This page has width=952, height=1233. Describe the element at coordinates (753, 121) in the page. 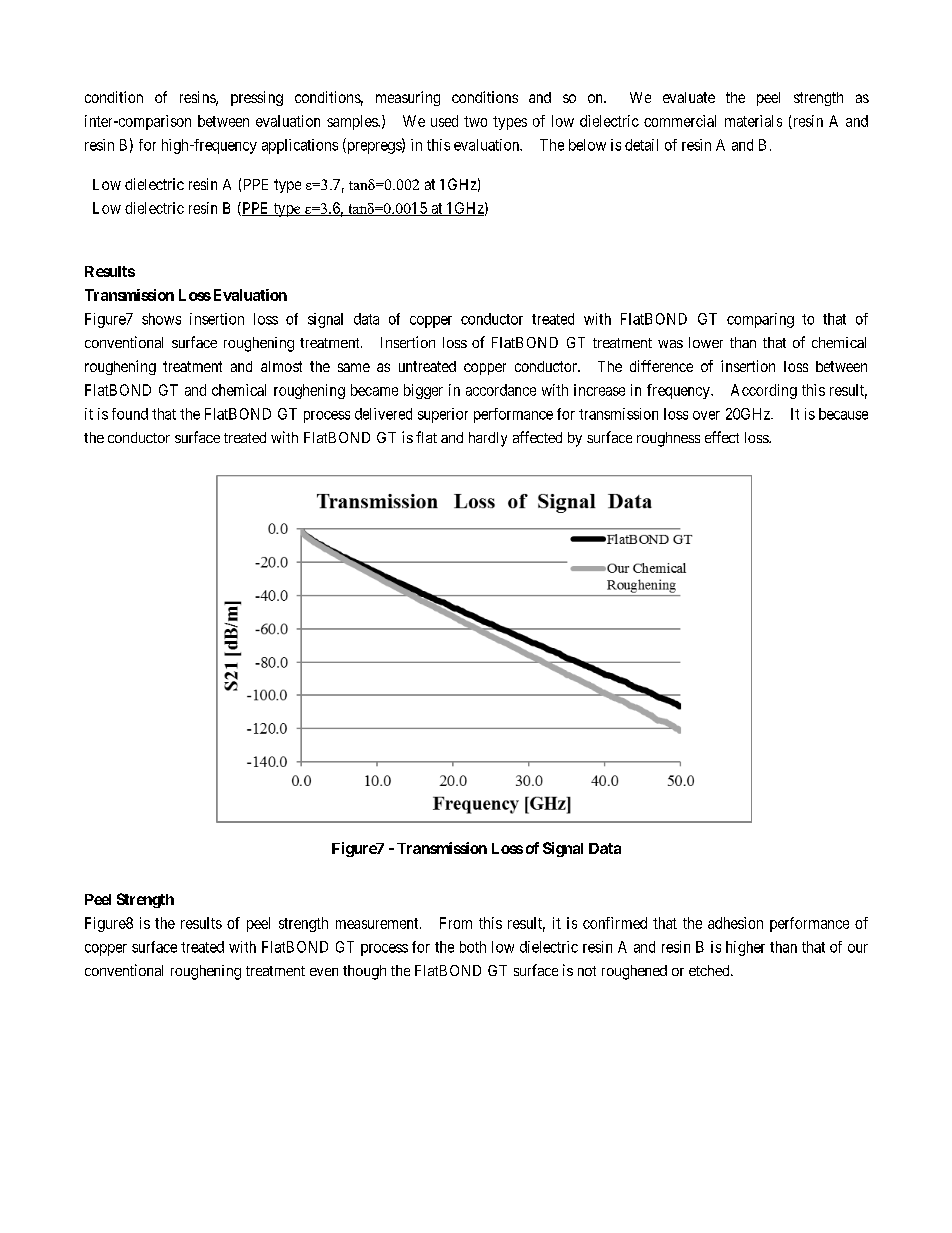

I see `materials` at that location.
